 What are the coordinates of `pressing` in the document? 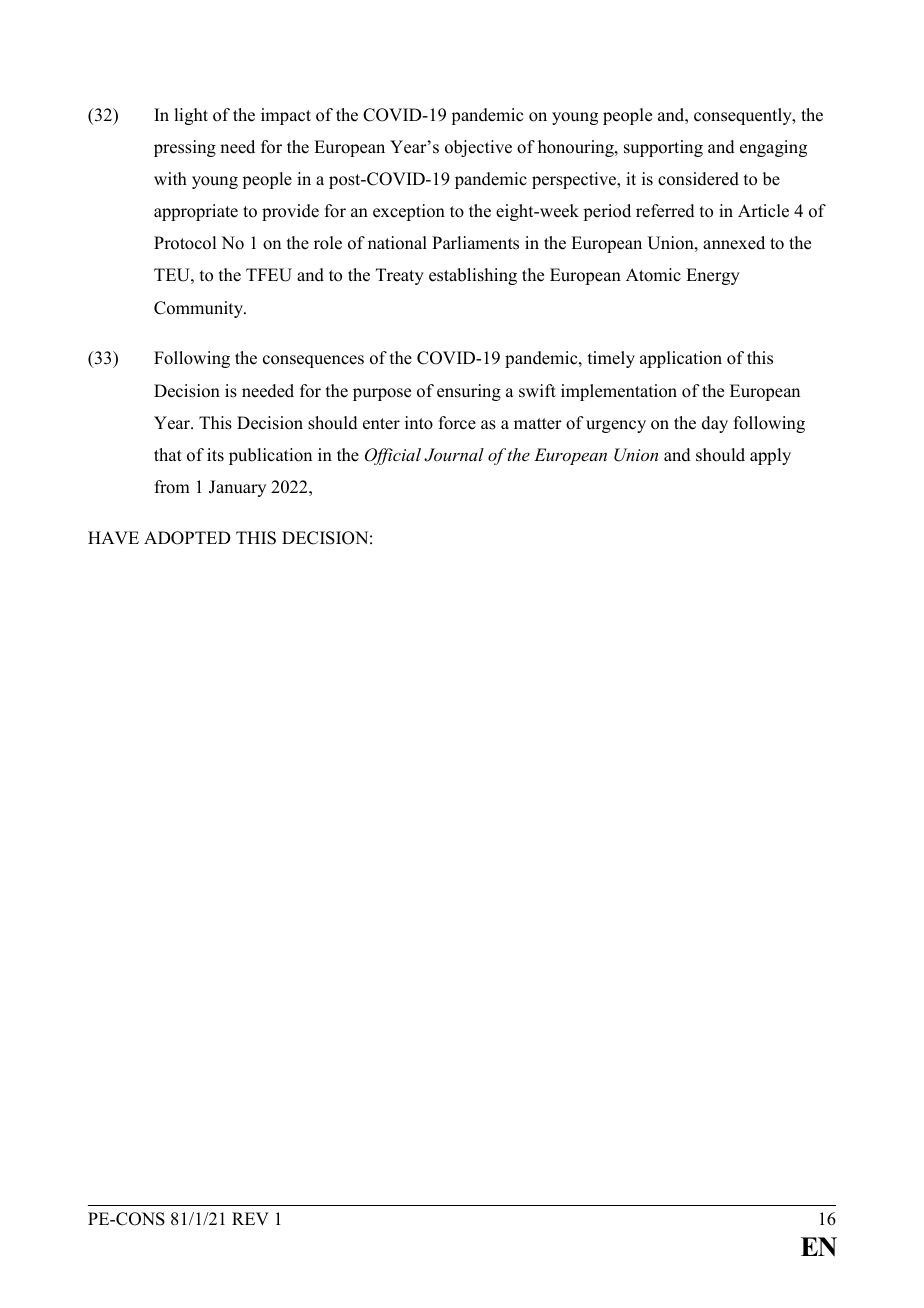 It's located at (185, 148).
